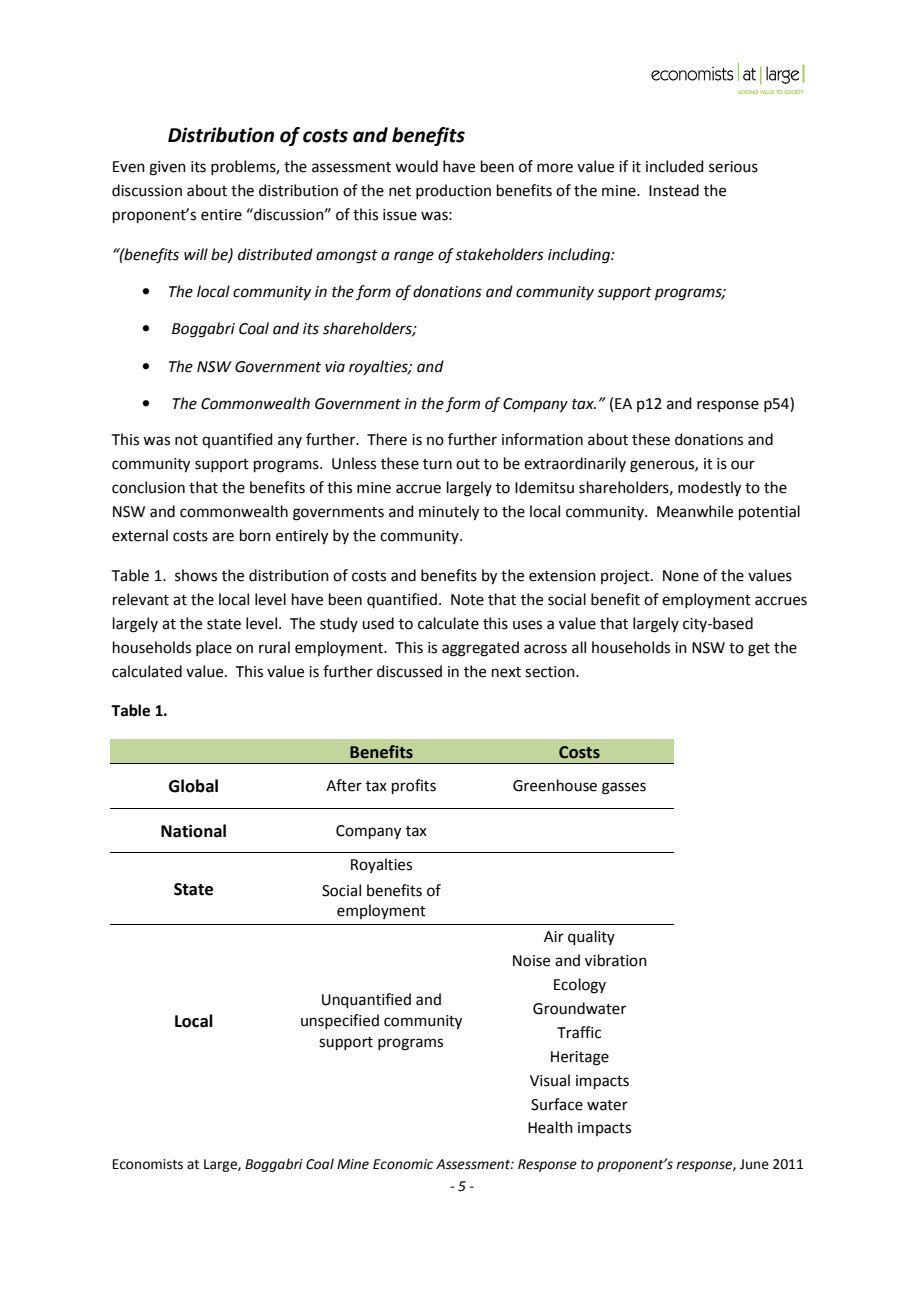 The image size is (924, 1308). I want to click on conclusion, so click(148, 487).
